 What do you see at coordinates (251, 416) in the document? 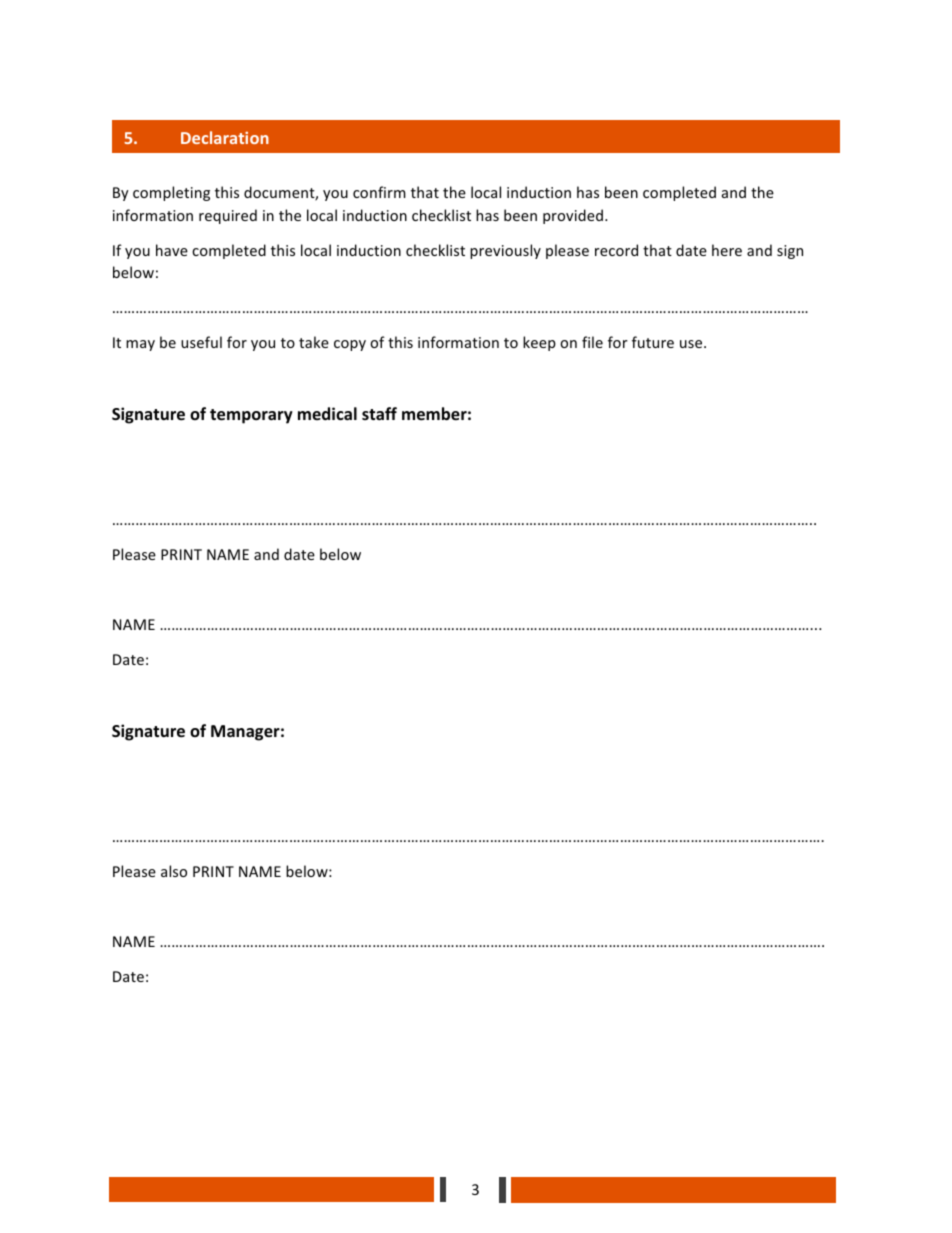
I see `temporary` at bounding box center [251, 416].
